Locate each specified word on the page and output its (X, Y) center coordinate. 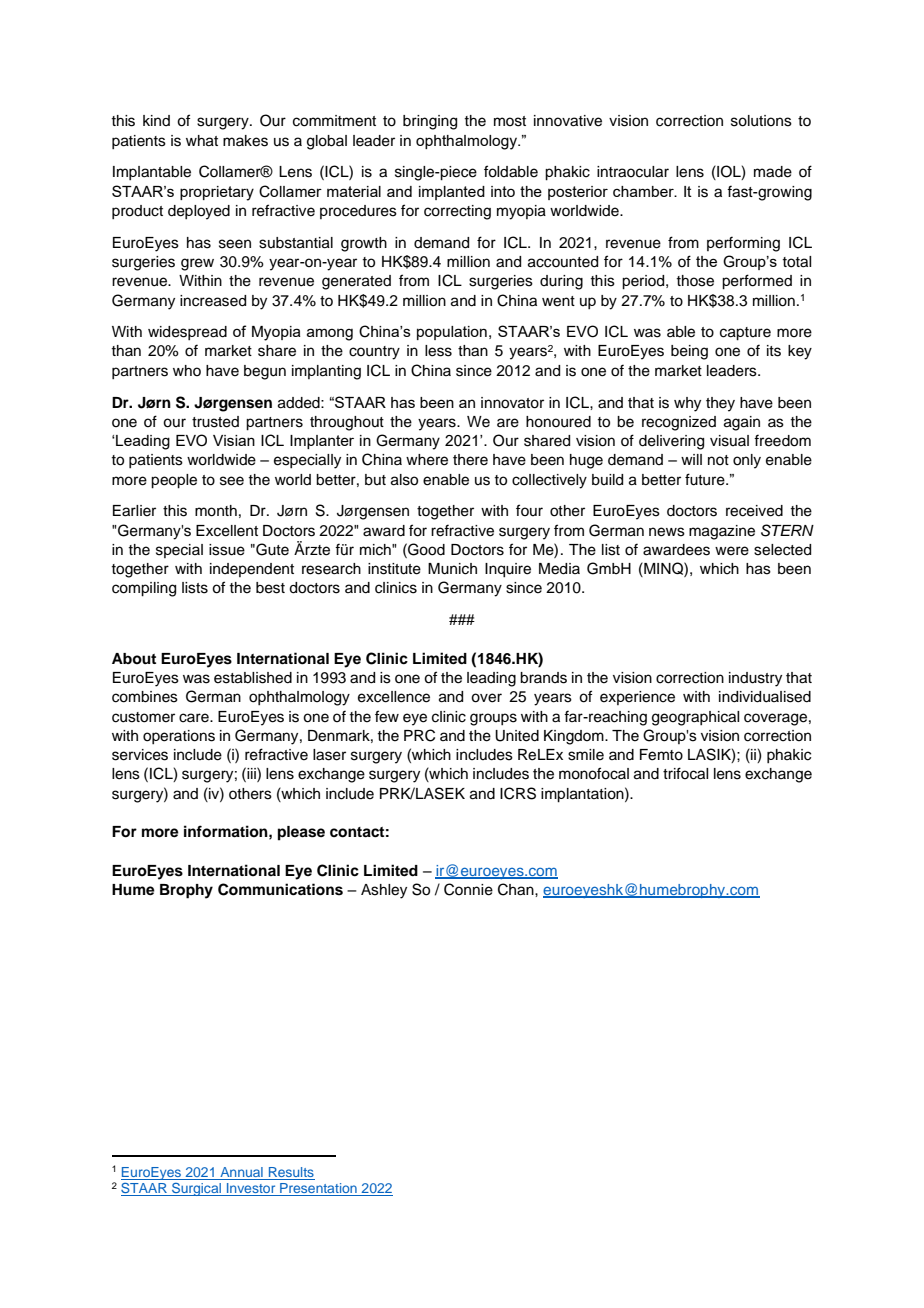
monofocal (594, 773)
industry (755, 679)
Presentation (318, 1189)
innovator (512, 403)
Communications (280, 889)
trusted (215, 422)
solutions (761, 121)
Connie (468, 889)
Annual (241, 1173)
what (202, 141)
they (720, 404)
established (253, 678)
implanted (452, 193)
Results (290, 1173)
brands (543, 678)
